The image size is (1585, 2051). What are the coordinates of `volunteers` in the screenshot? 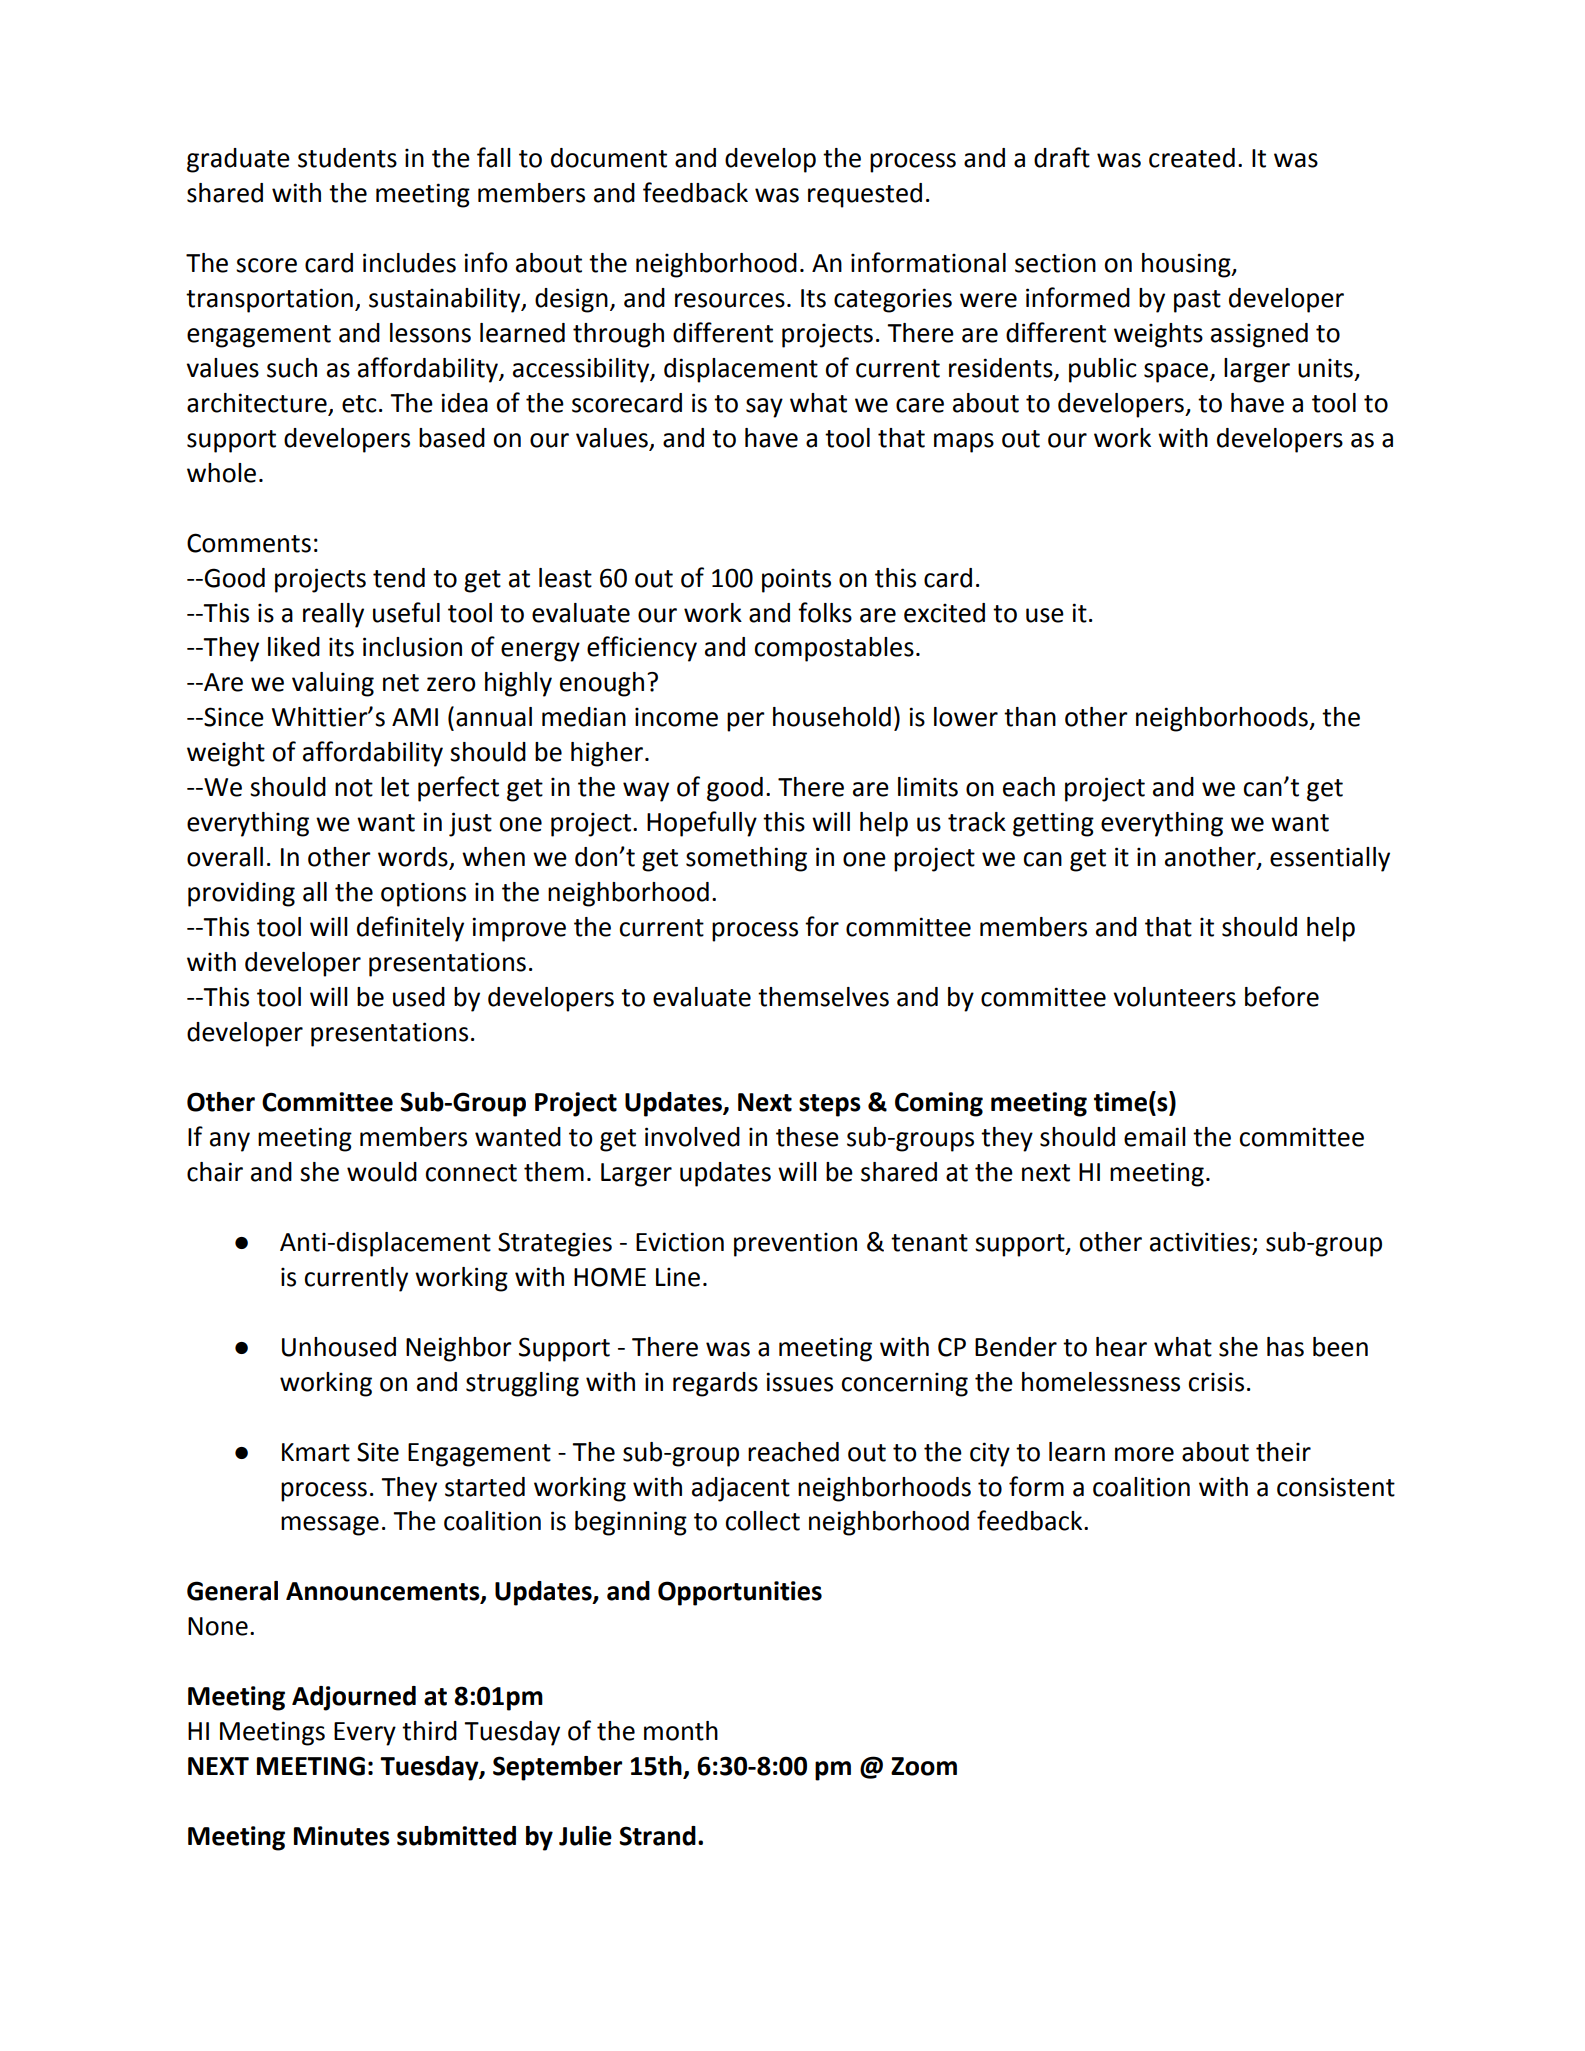 It's located at (1174, 997).
